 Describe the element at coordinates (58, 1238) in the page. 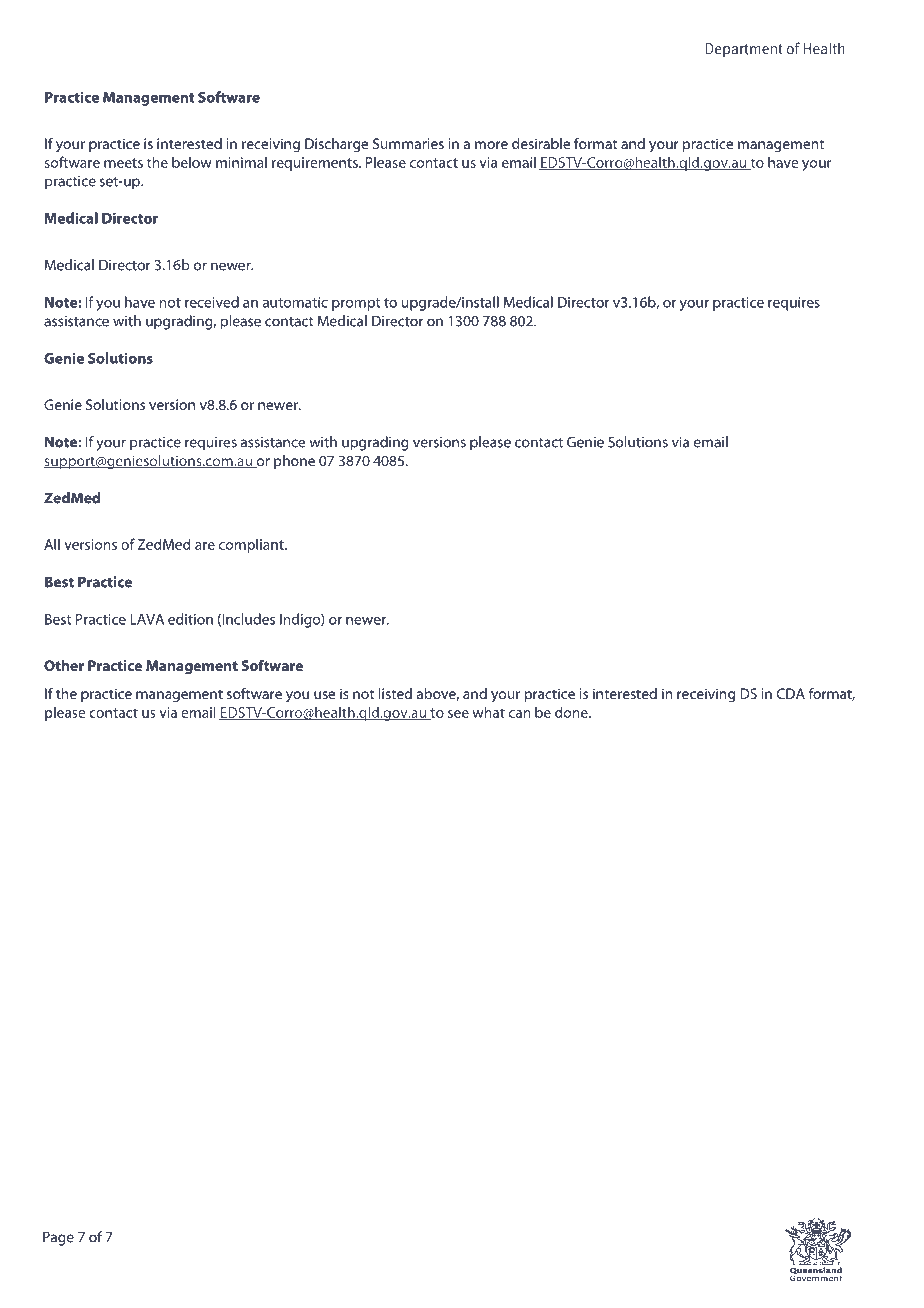

I see `Page` at that location.
